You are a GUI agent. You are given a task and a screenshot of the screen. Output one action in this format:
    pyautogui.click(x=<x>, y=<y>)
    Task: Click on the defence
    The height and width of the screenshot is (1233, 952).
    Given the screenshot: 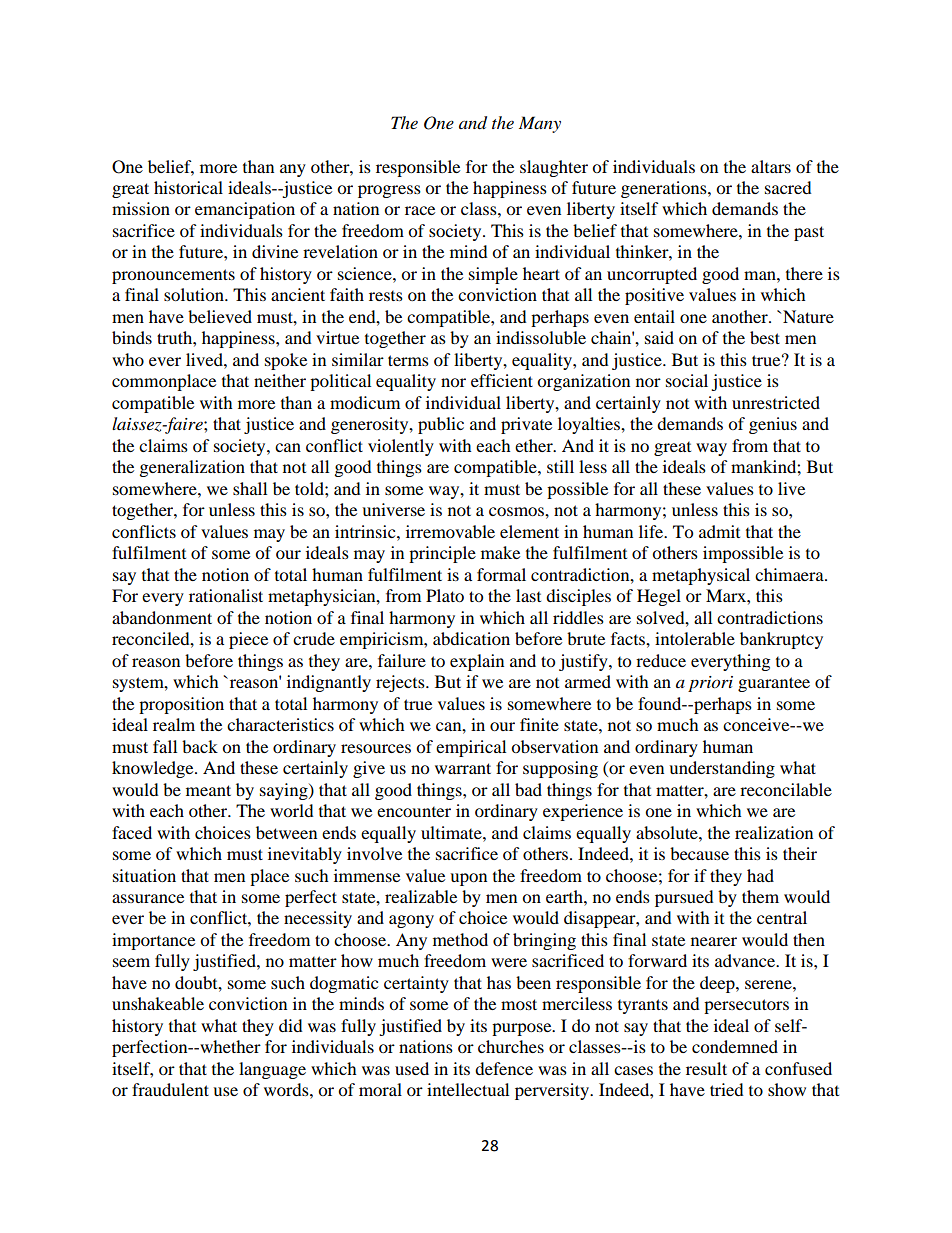 What is the action you would take?
    pyautogui.click(x=504, y=1068)
